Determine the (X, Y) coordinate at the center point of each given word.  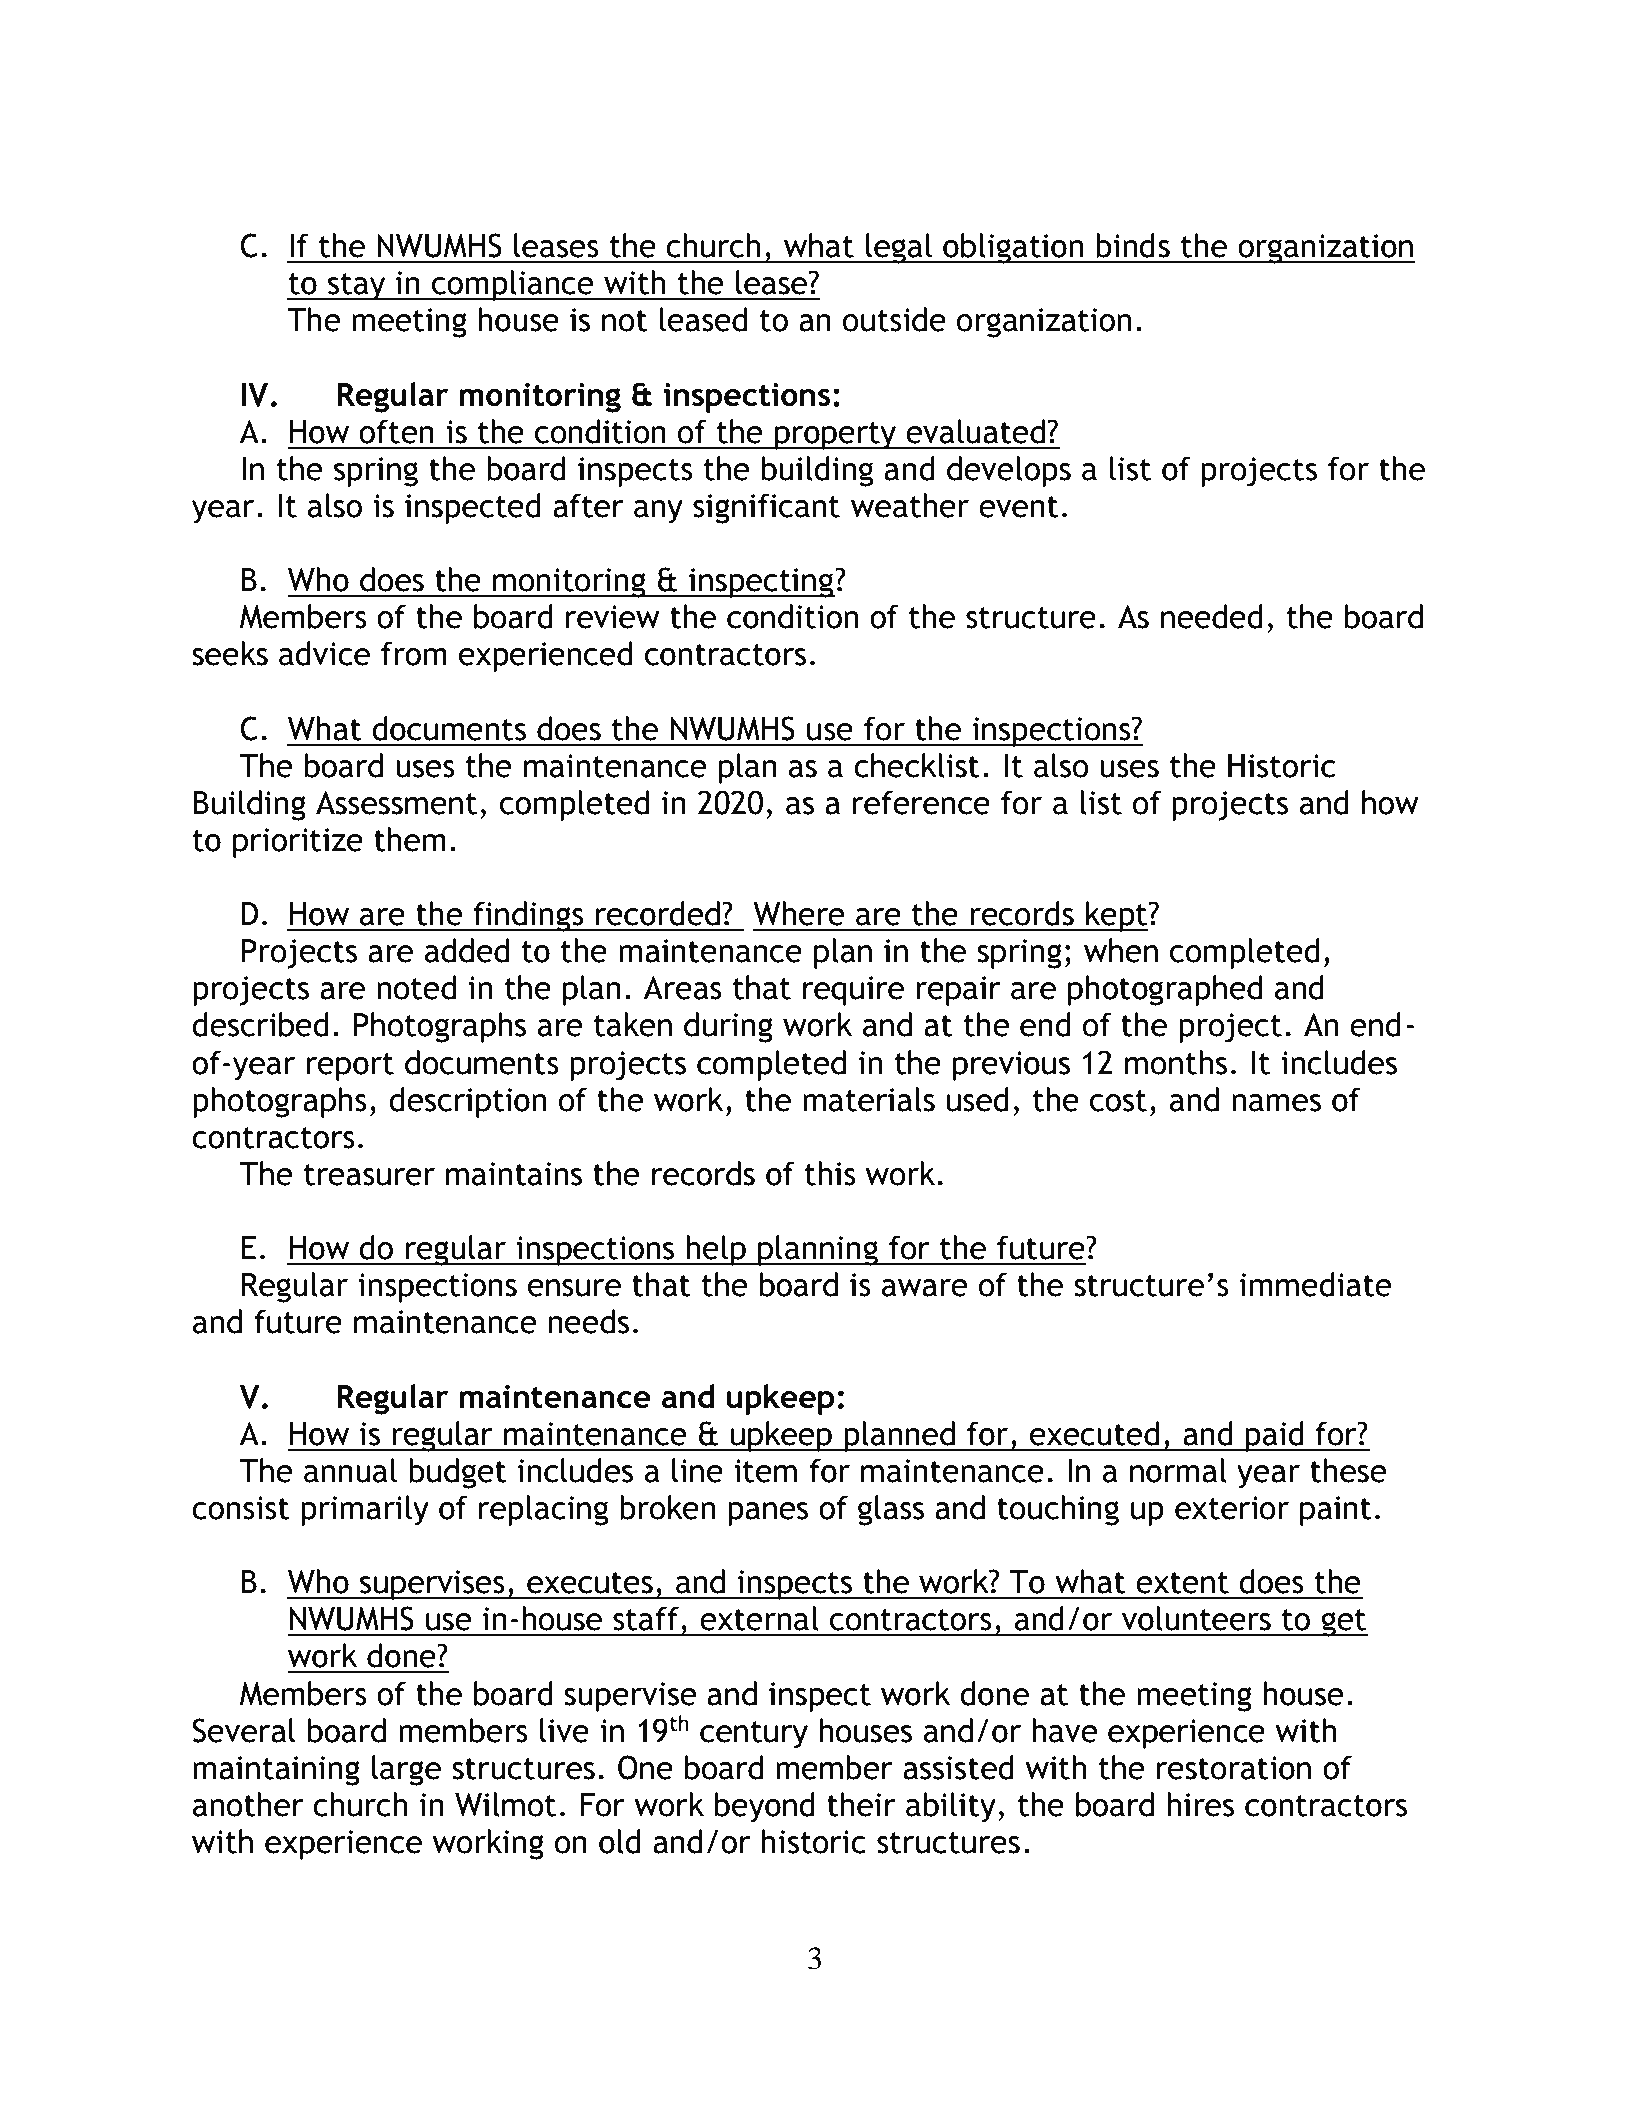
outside (894, 319)
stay (357, 287)
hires (1200, 1804)
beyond (765, 1807)
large (406, 1770)
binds (1133, 245)
